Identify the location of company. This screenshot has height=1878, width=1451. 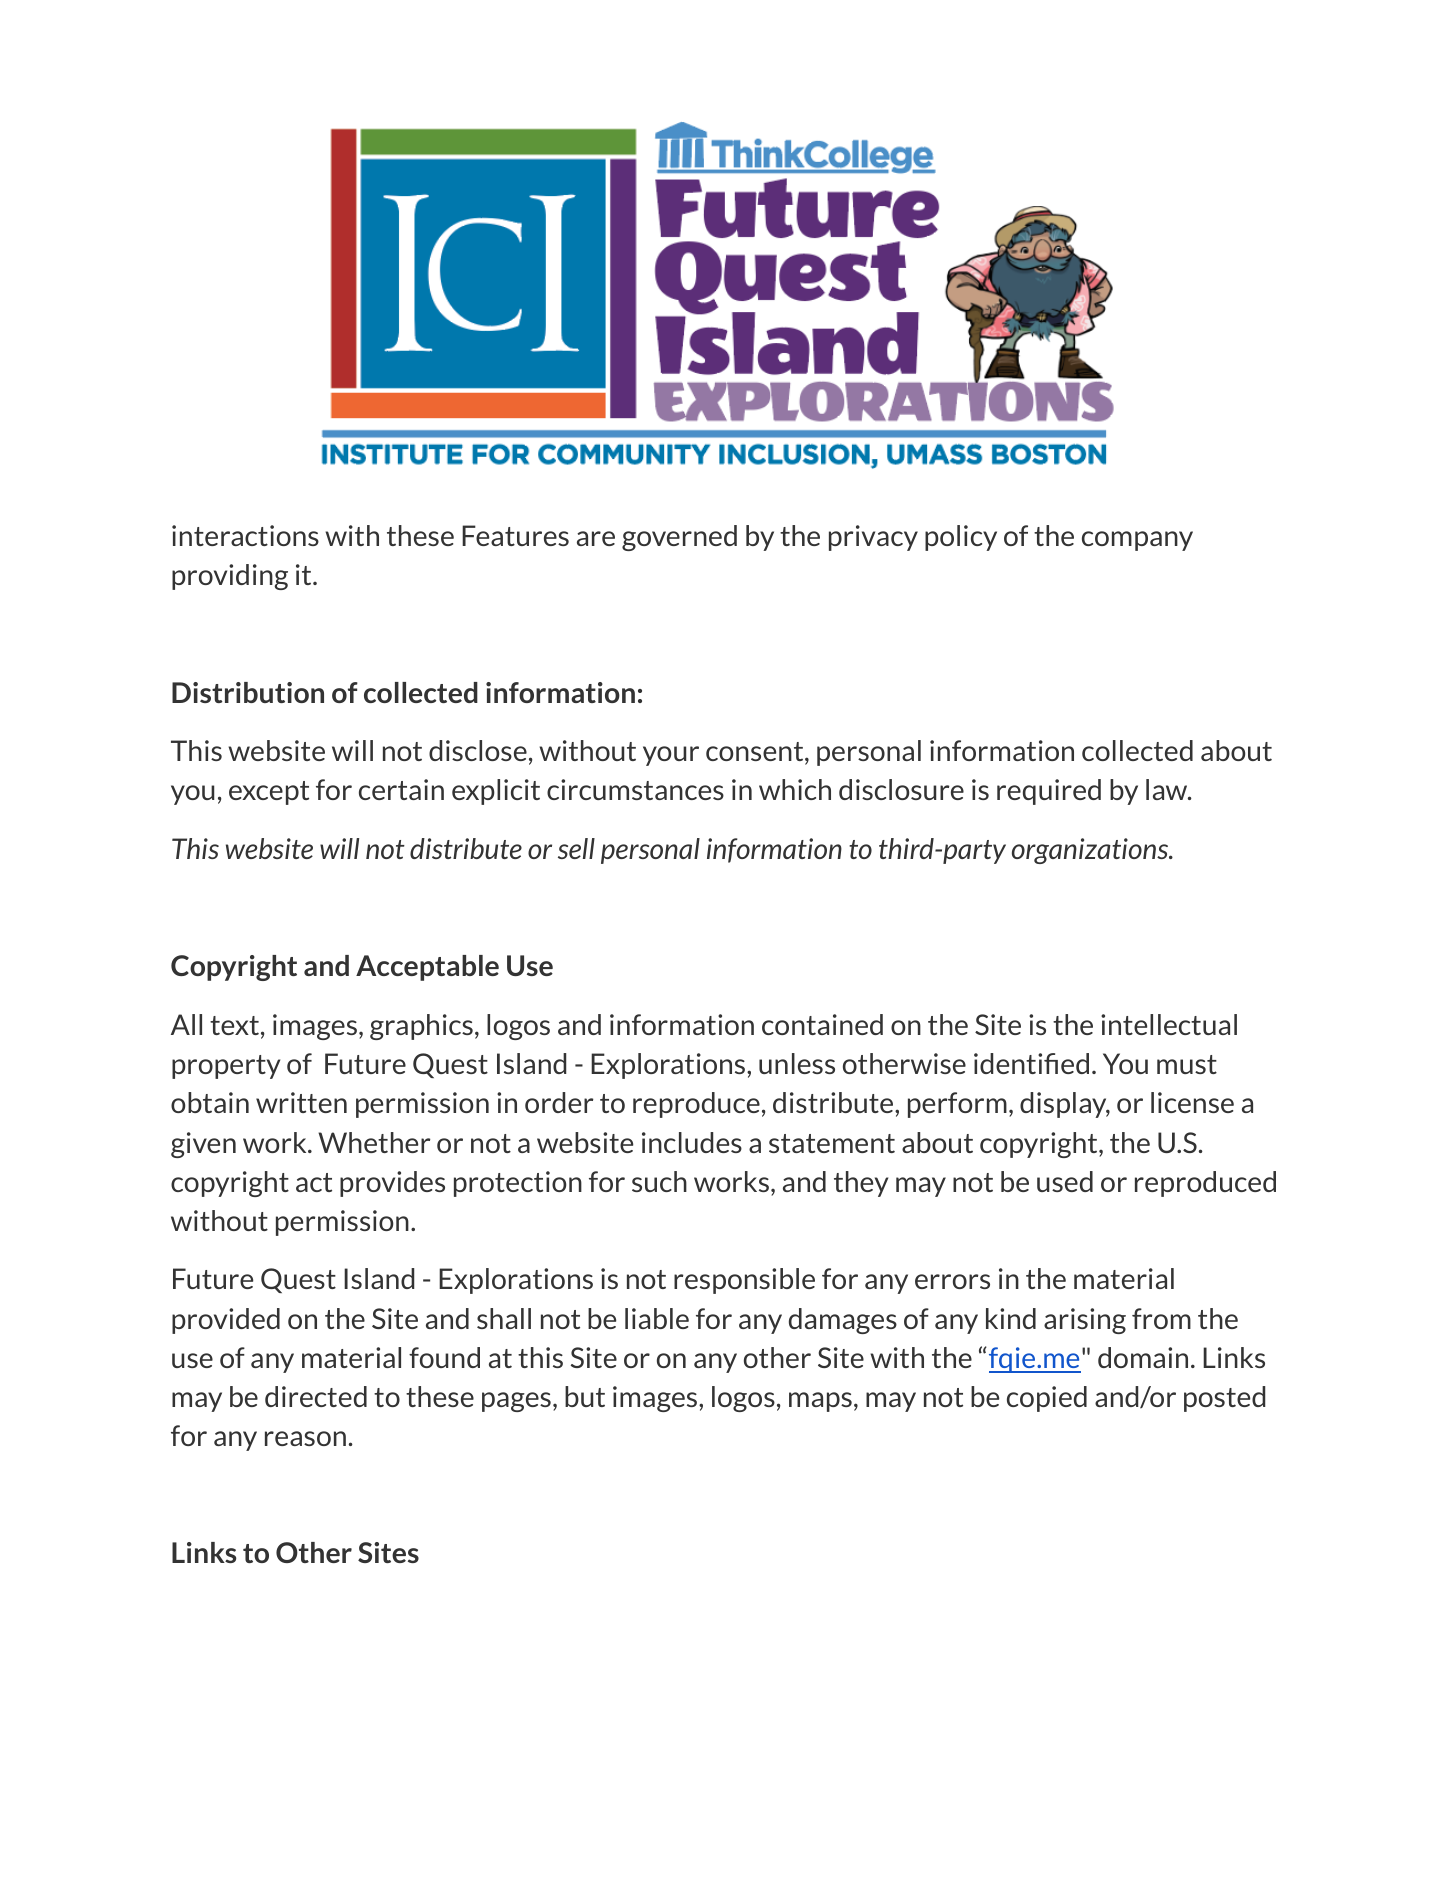
(1137, 541).
